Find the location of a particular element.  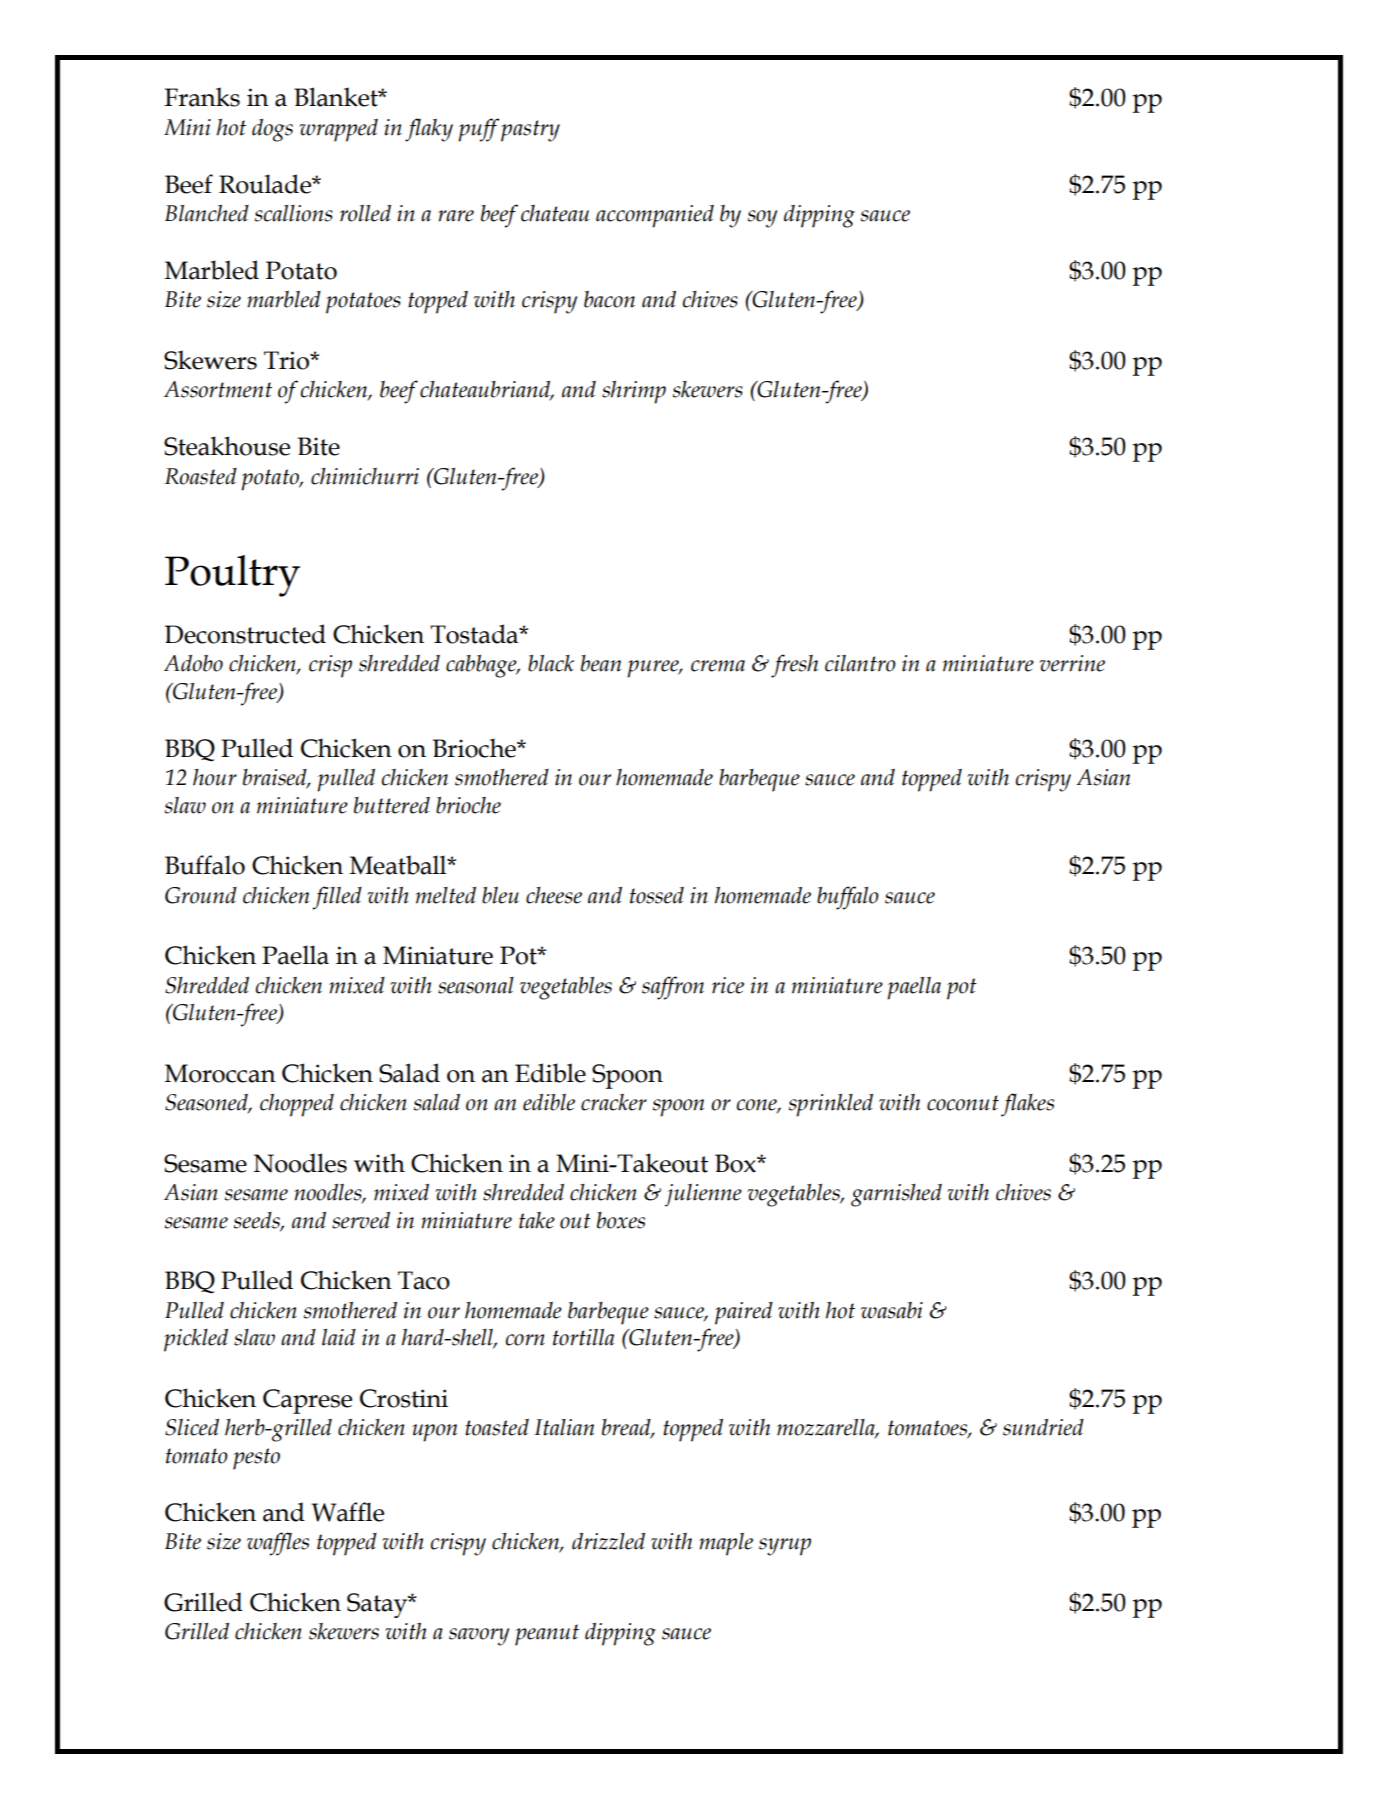

tossed is located at coordinates (657, 895).
